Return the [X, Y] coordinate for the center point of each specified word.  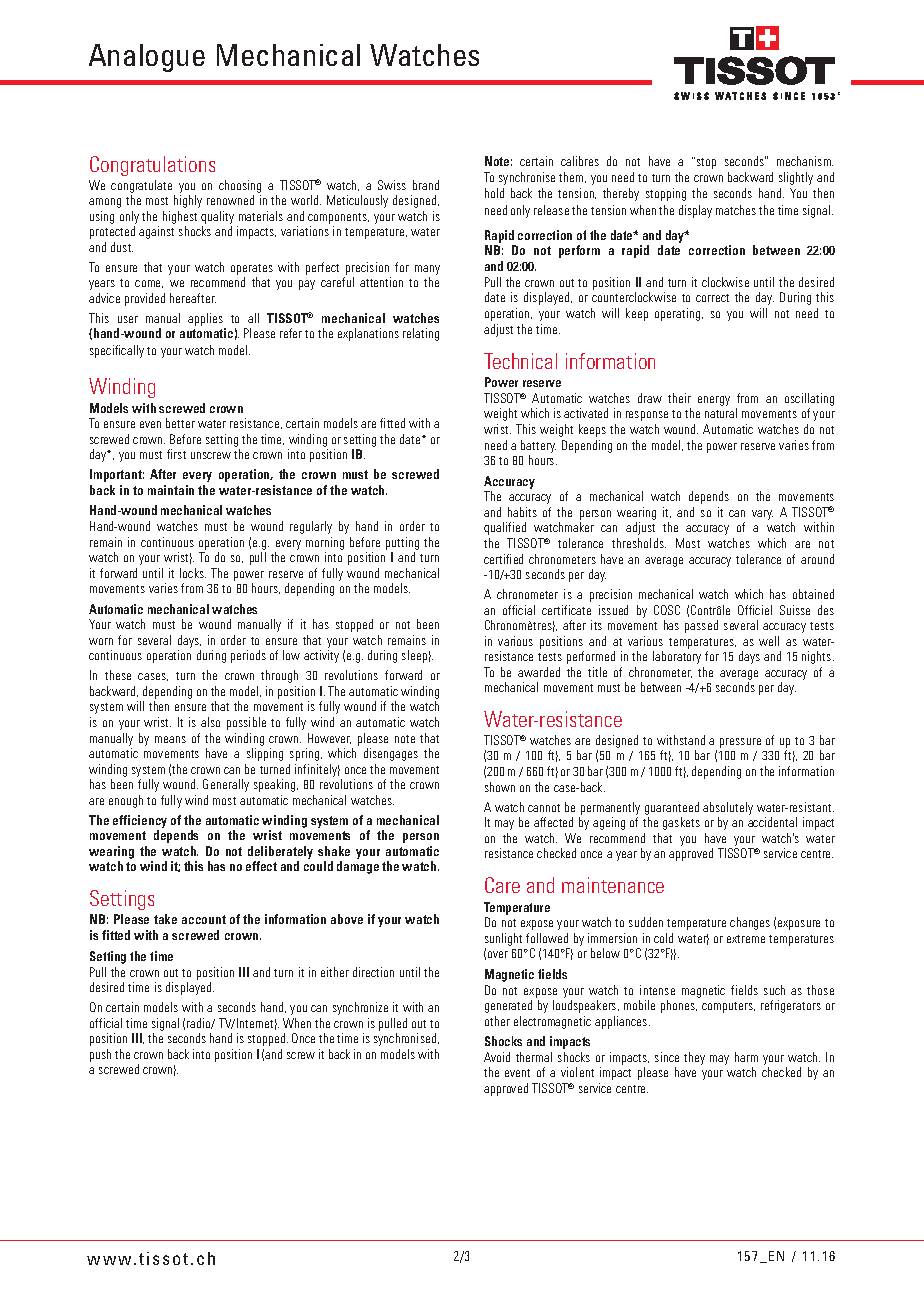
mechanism [805, 161]
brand [426, 185]
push [100, 1055]
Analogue [147, 58]
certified [503, 559]
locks [193, 573]
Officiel [755, 610]
